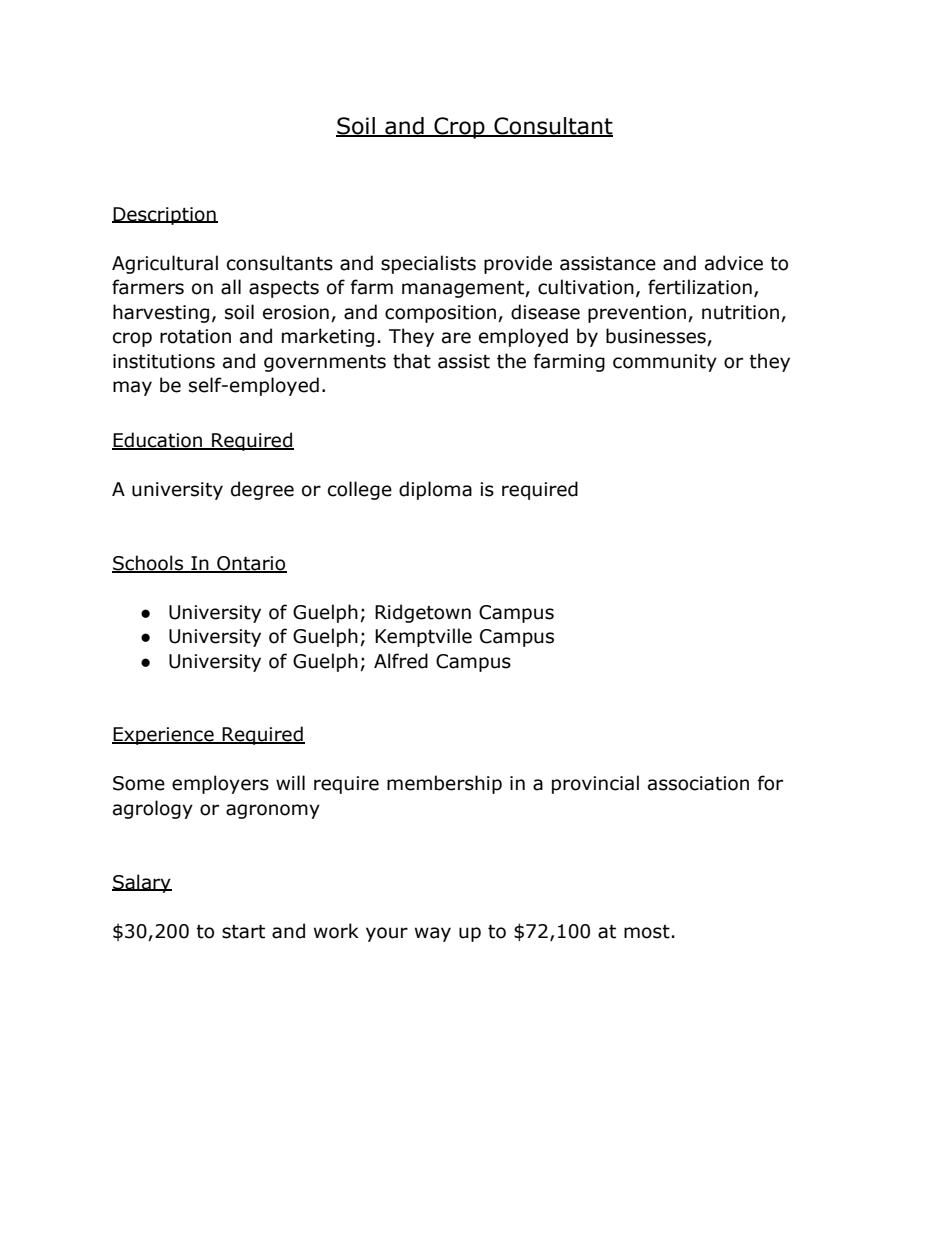 The image size is (952, 1233). Describe the element at coordinates (665, 363) in the page. I see `community` at that location.
